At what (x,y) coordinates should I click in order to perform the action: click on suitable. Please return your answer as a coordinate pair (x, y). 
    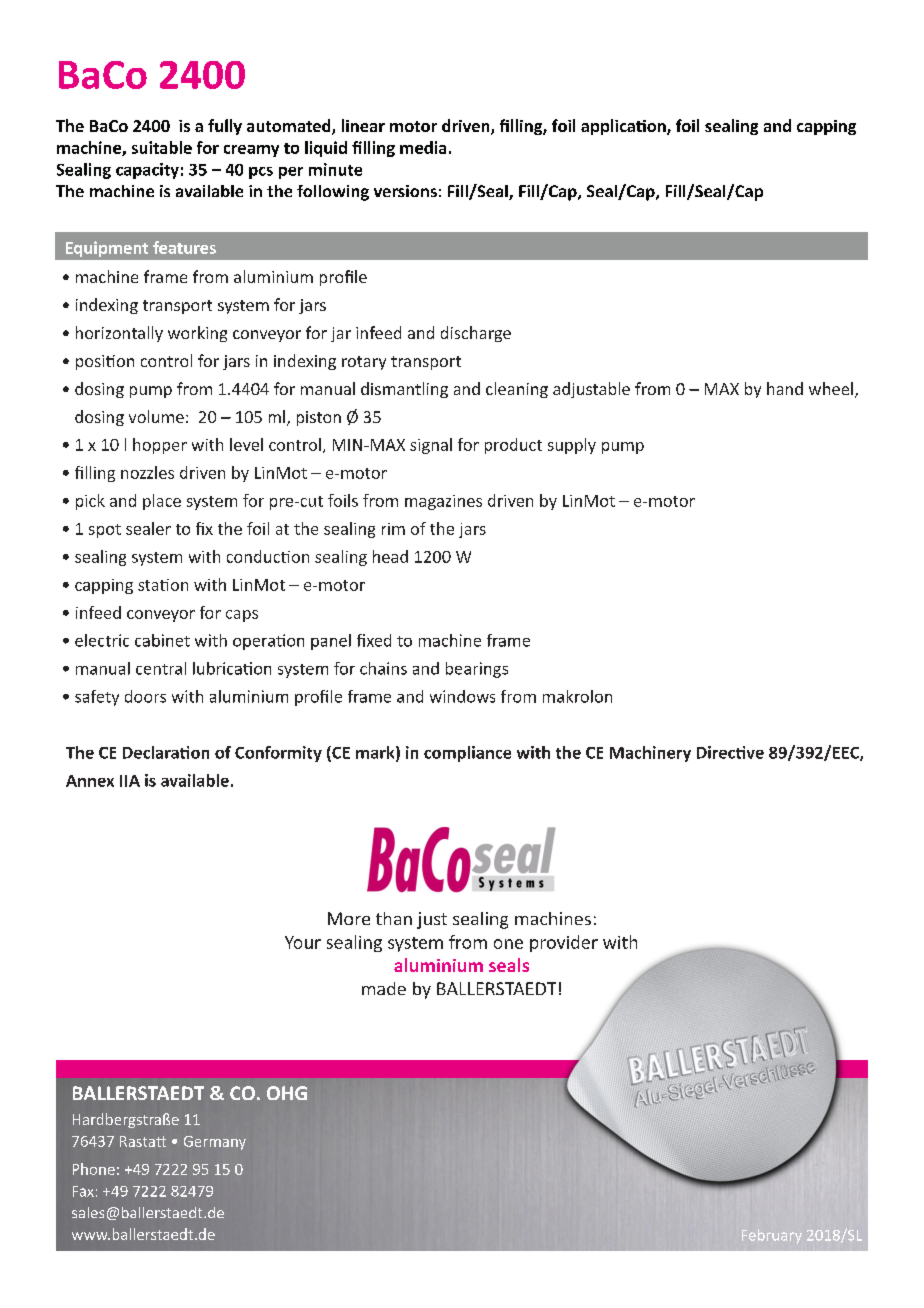
    Looking at the image, I should click on (162, 147).
